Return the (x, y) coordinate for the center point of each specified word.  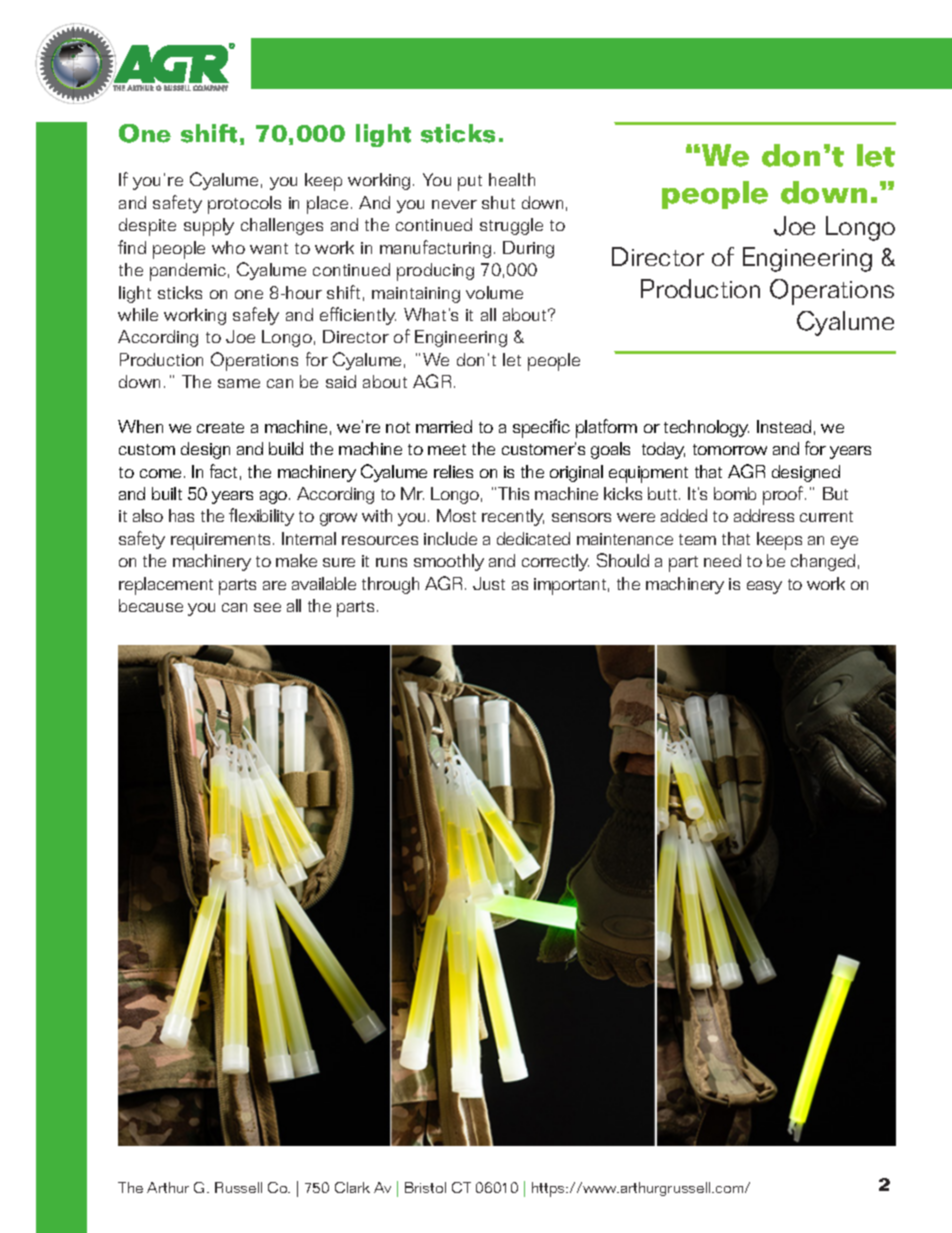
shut (498, 202)
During (528, 249)
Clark (352, 1187)
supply (209, 227)
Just (489, 583)
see (267, 607)
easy (764, 587)
